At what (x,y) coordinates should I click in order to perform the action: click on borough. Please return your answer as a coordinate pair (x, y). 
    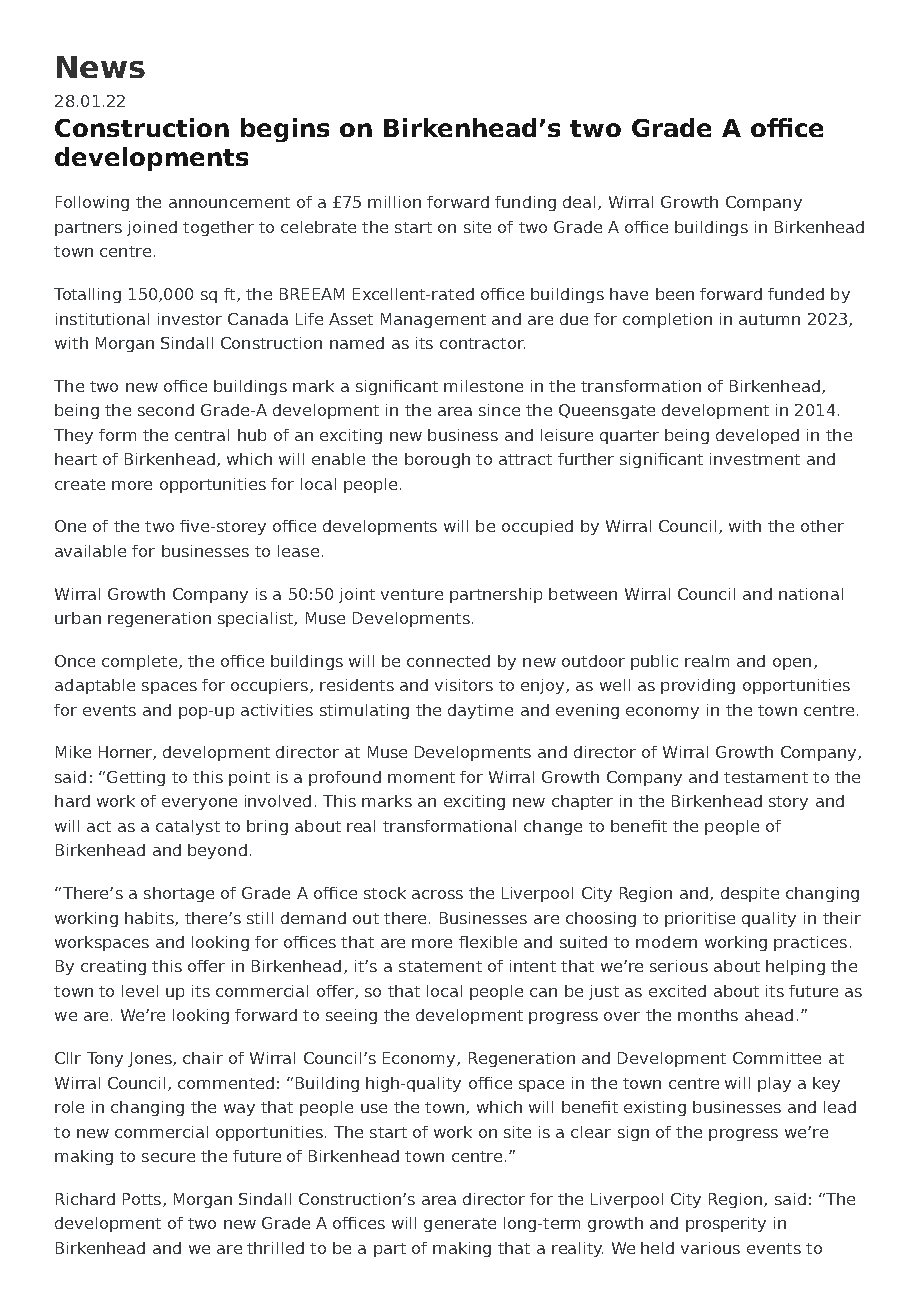
    Looking at the image, I should click on (437, 460).
